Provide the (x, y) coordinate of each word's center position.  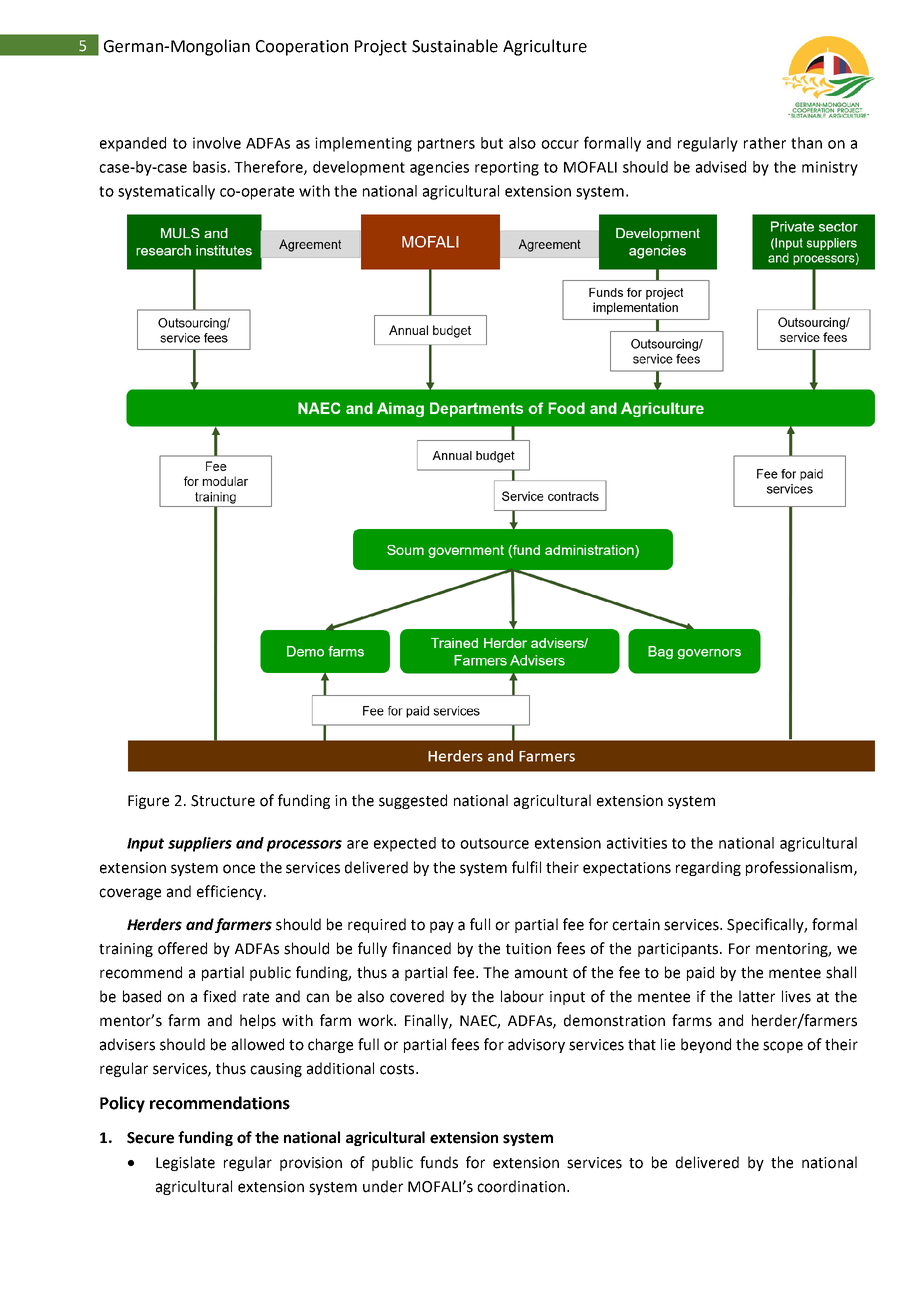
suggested (413, 801)
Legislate (185, 1163)
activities (637, 843)
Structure (223, 801)
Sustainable (455, 46)
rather (765, 143)
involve (217, 143)
